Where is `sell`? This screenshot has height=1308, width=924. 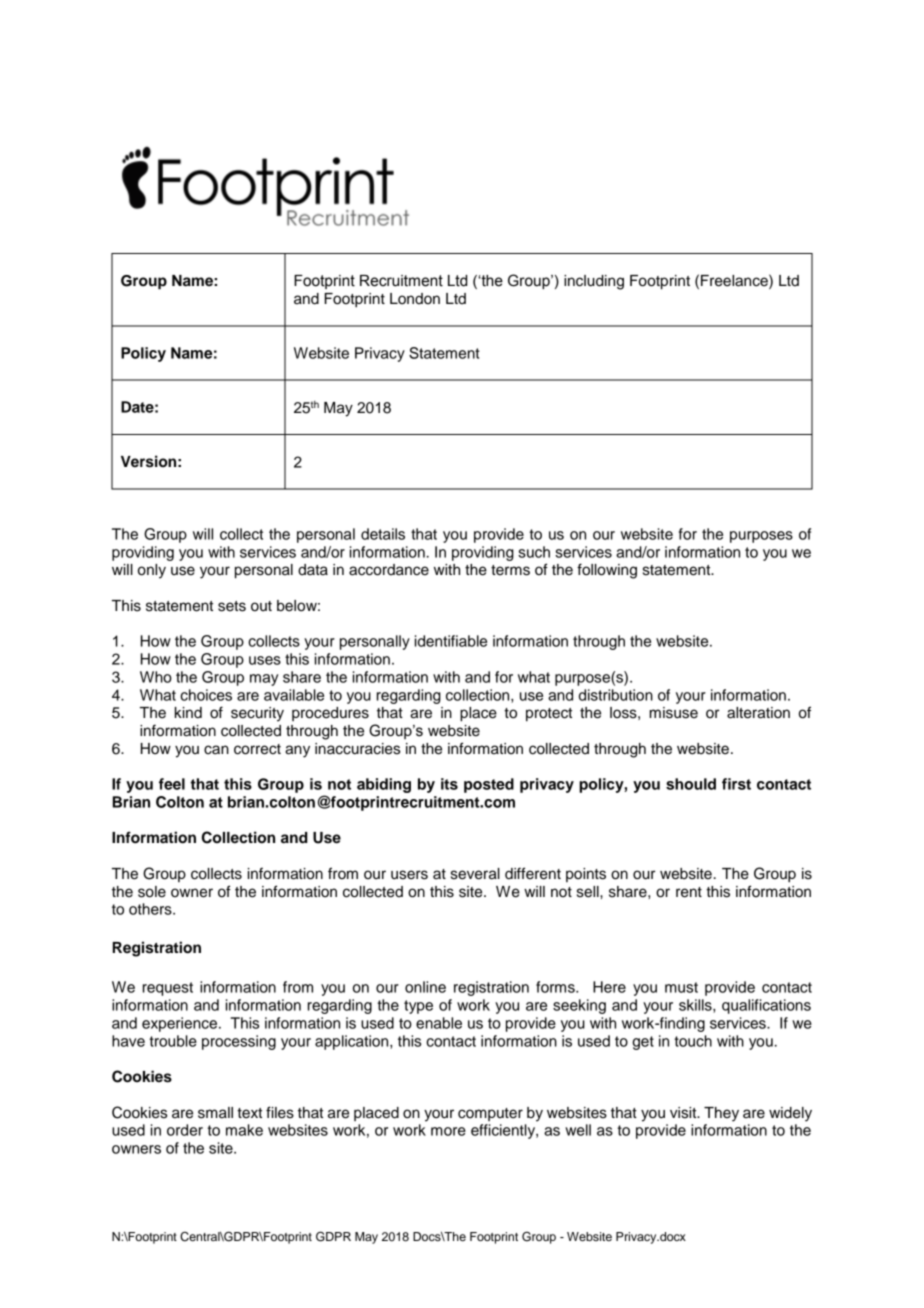 sell is located at coordinates (589, 892).
